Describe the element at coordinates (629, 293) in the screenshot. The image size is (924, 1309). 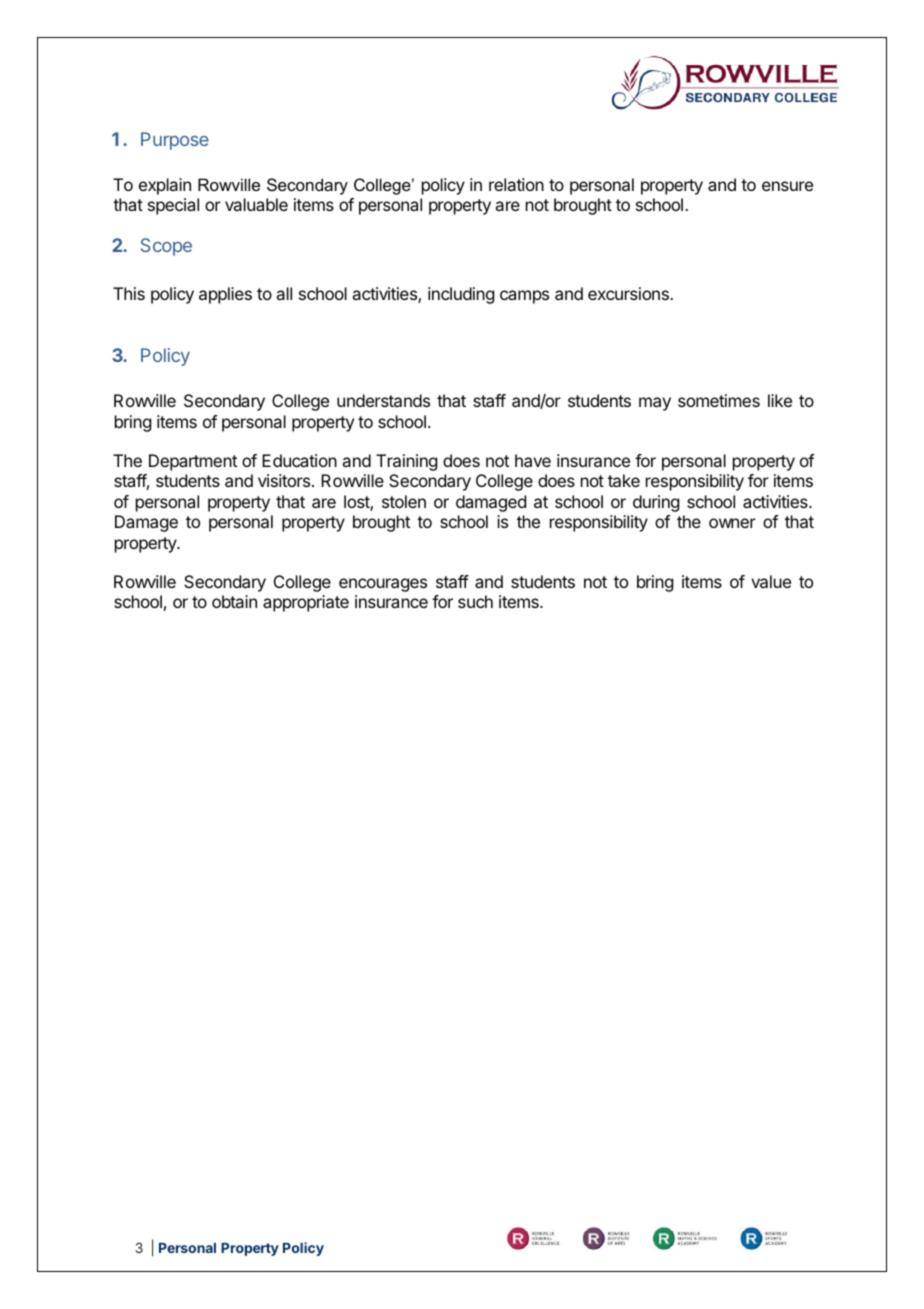
I see `excursions` at that location.
